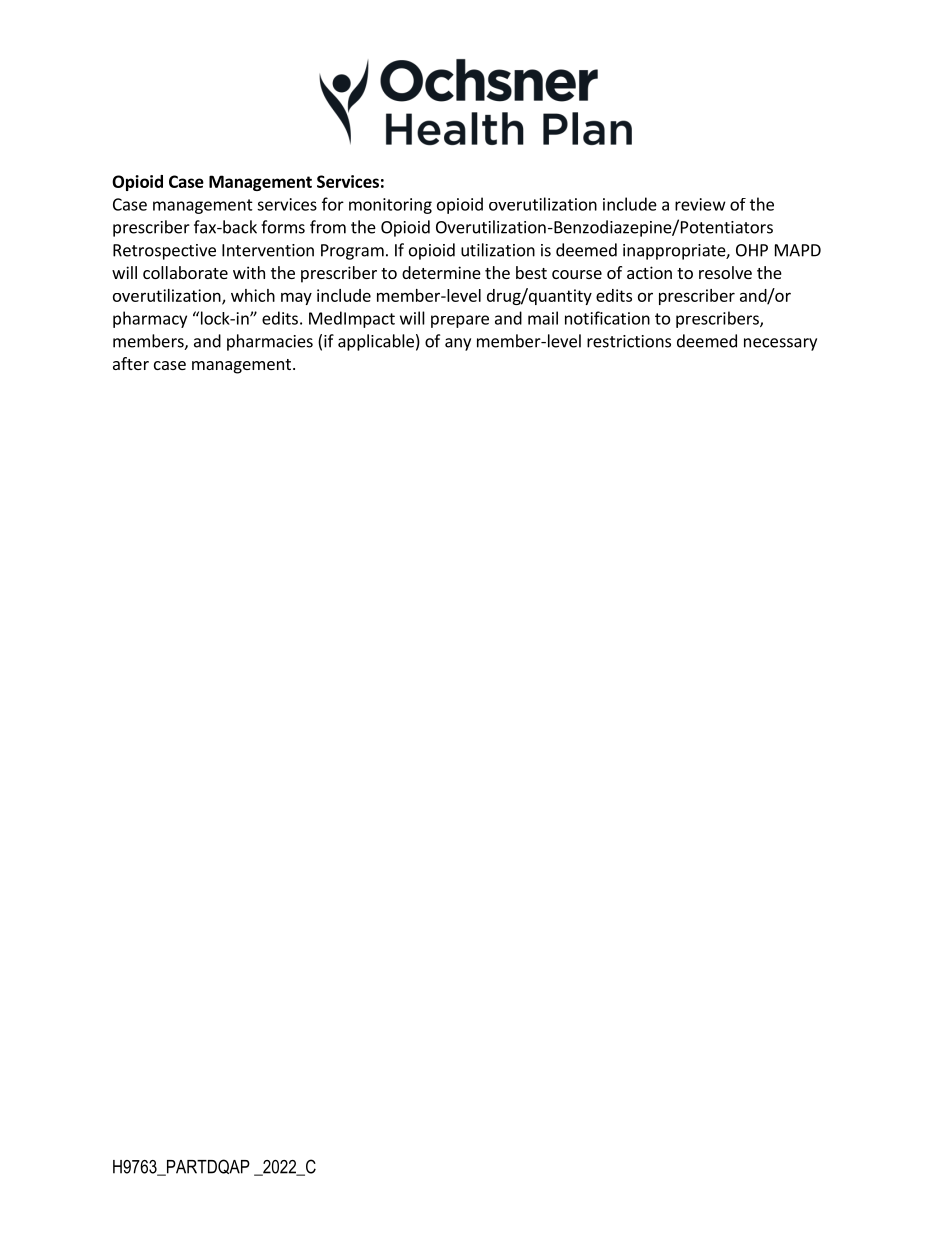  Describe the element at coordinates (700, 204) in the screenshot. I see `review` at that location.
